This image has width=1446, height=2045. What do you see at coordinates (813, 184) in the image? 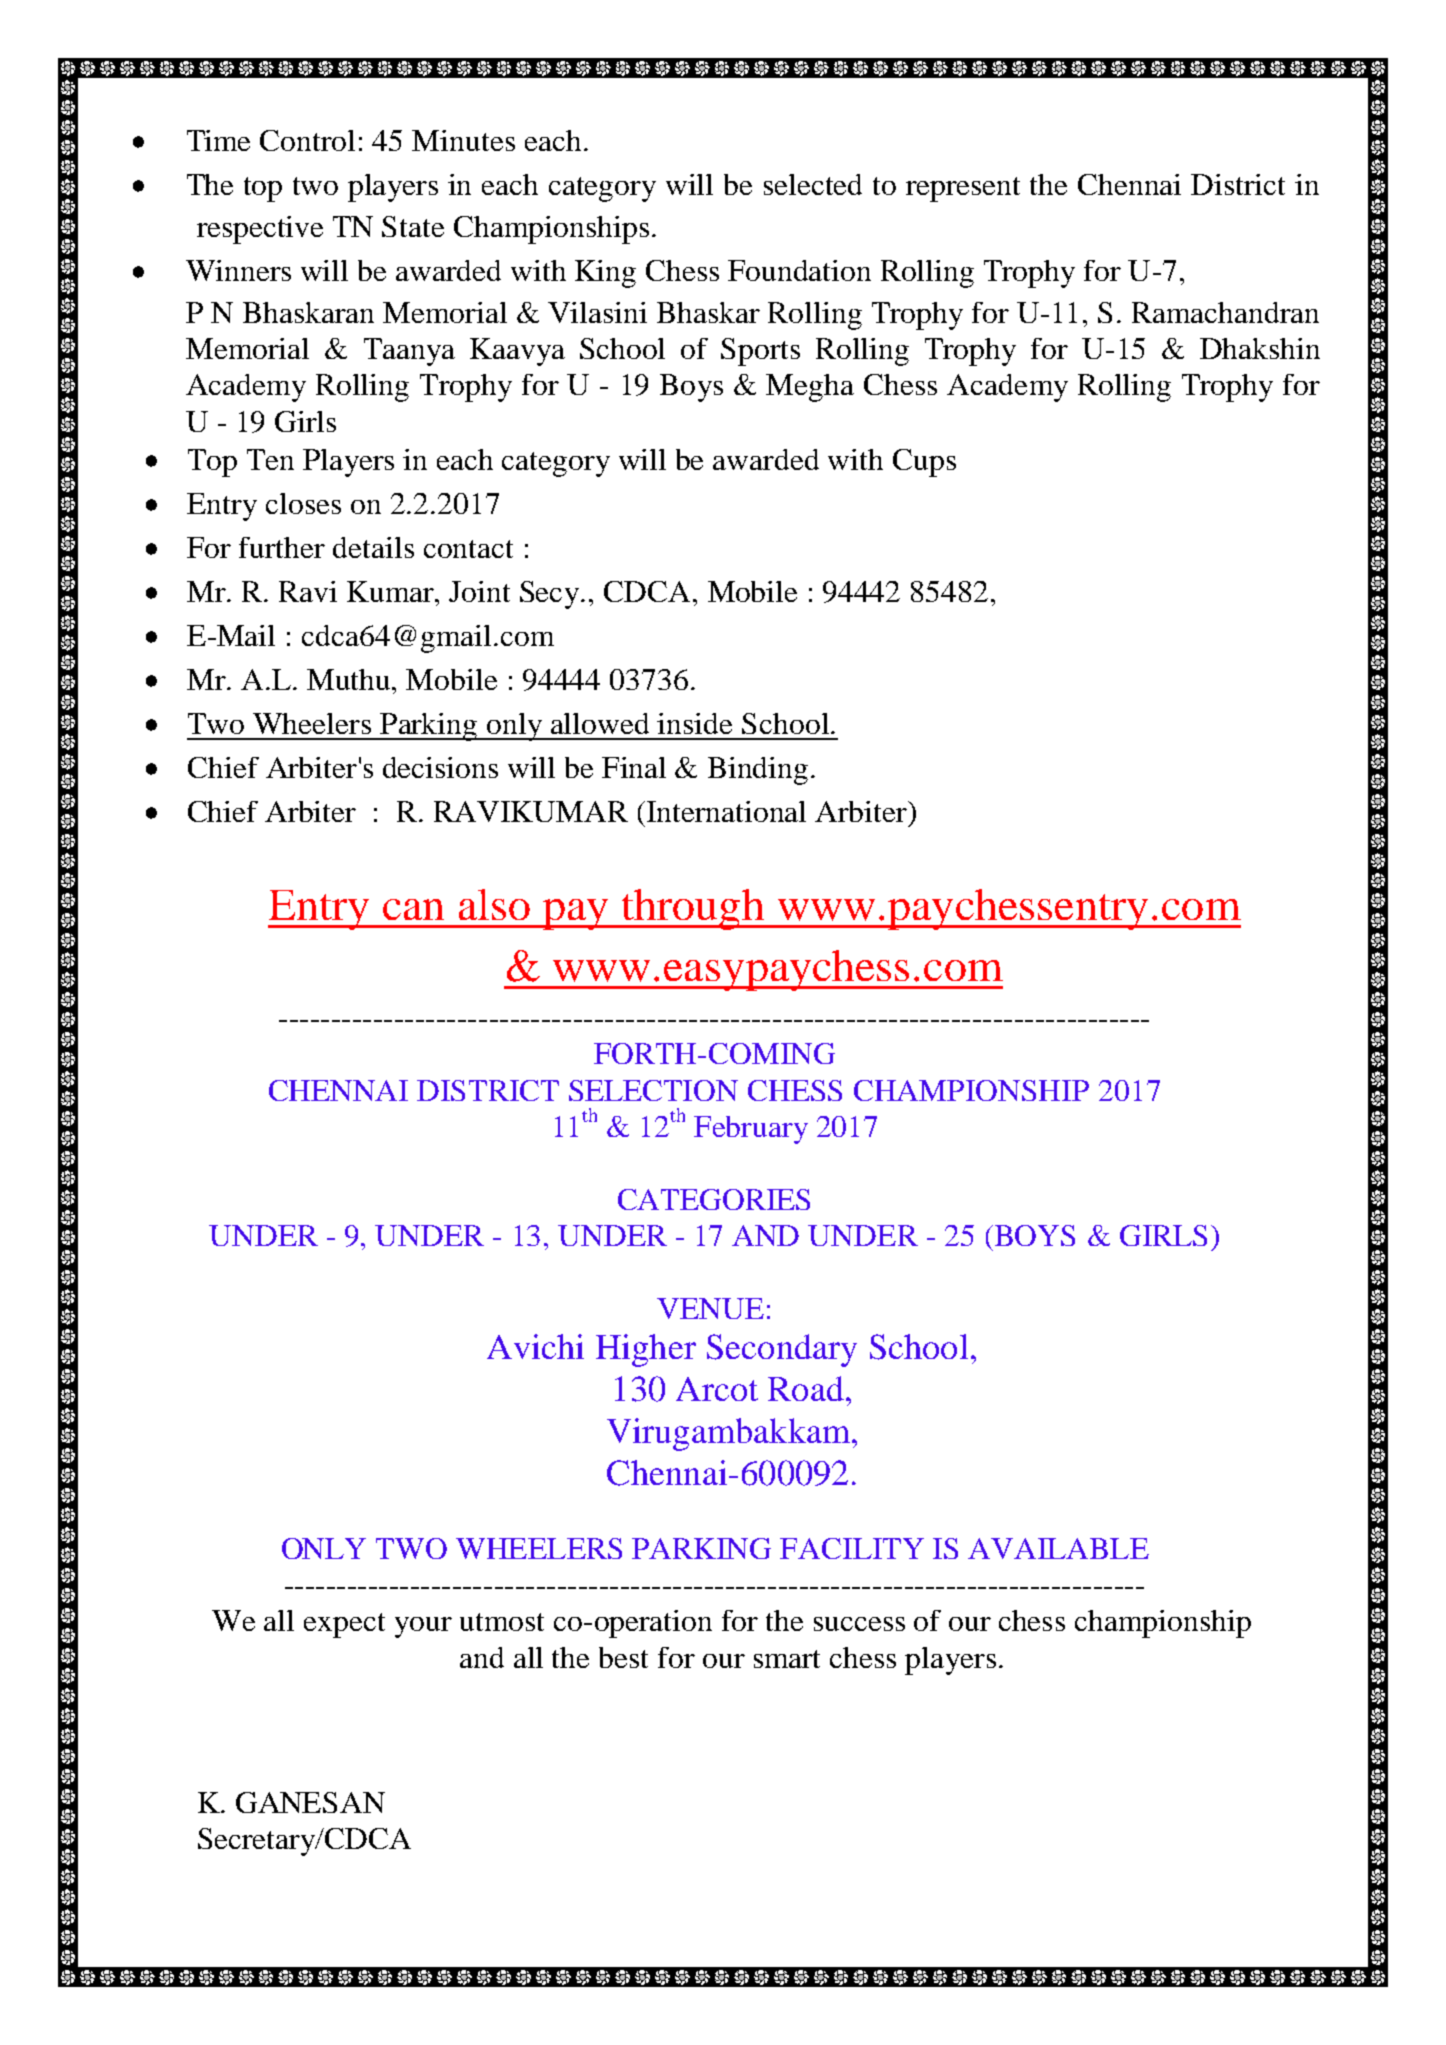
I see `selected` at bounding box center [813, 184].
